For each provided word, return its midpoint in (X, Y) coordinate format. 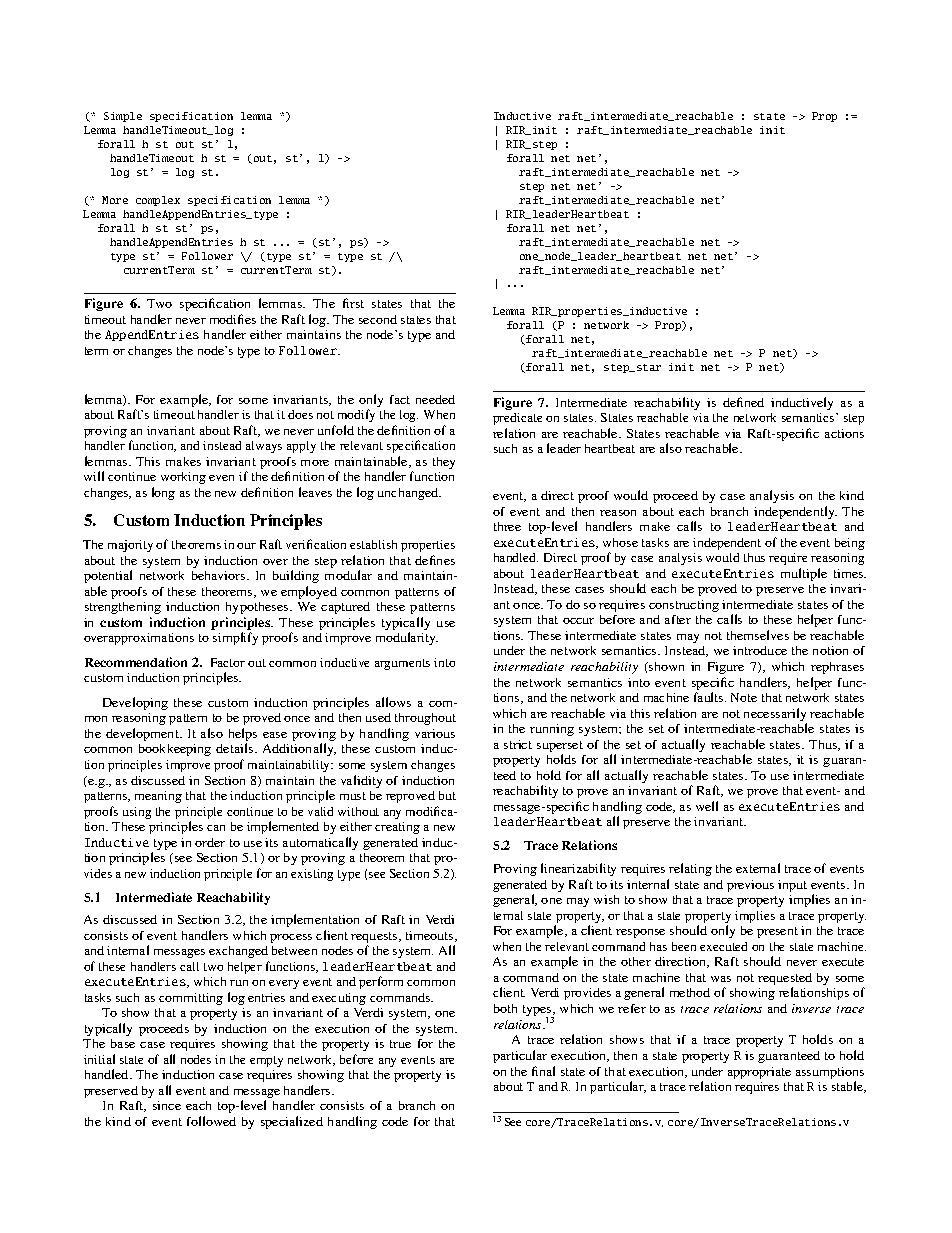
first (353, 303)
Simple (123, 117)
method (690, 992)
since (167, 1105)
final (543, 1071)
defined (743, 402)
